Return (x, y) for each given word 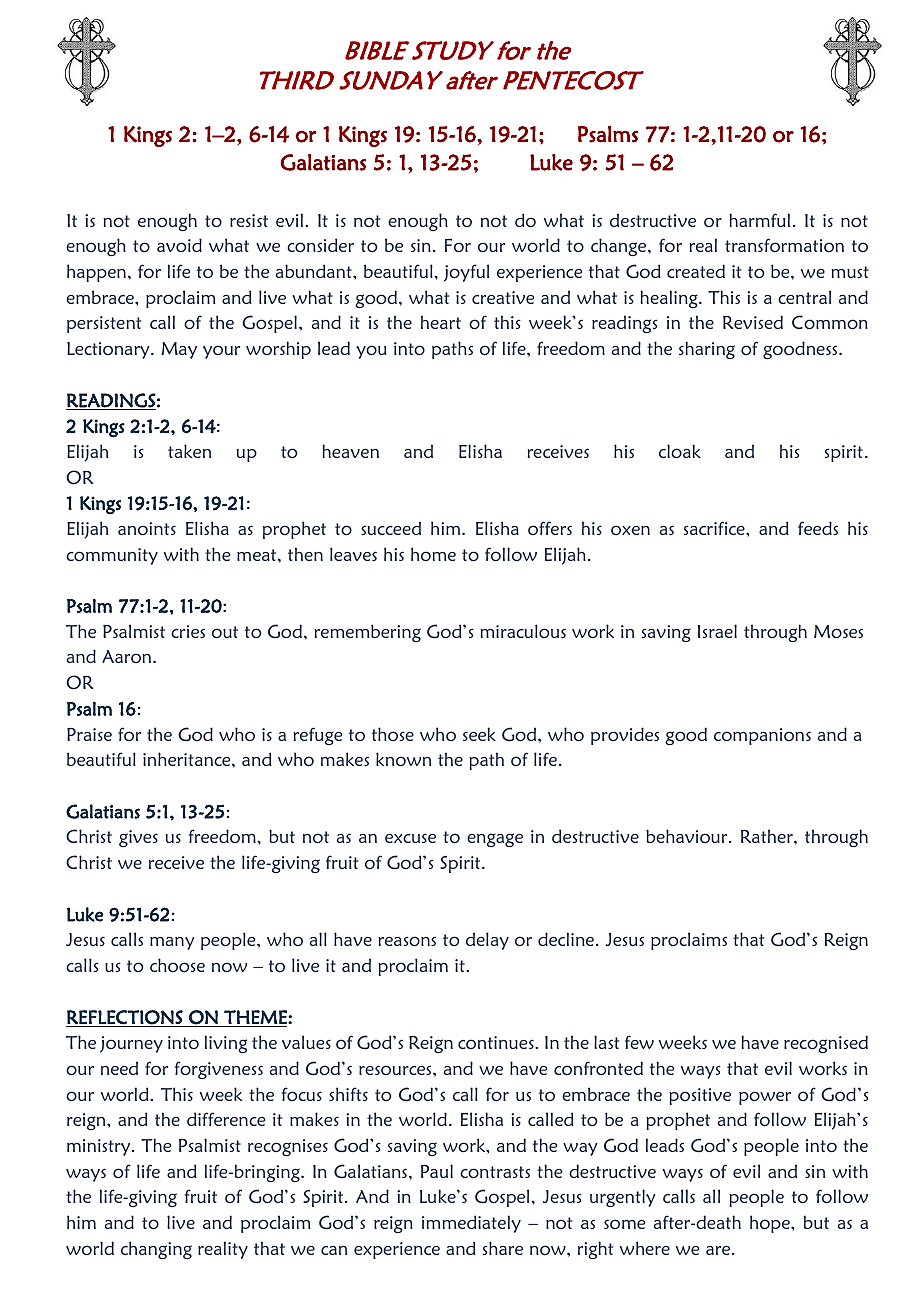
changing (156, 1250)
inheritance (188, 759)
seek (479, 734)
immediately (471, 1224)
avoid (179, 245)
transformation (784, 245)
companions (762, 736)
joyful (466, 273)
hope (771, 1224)
